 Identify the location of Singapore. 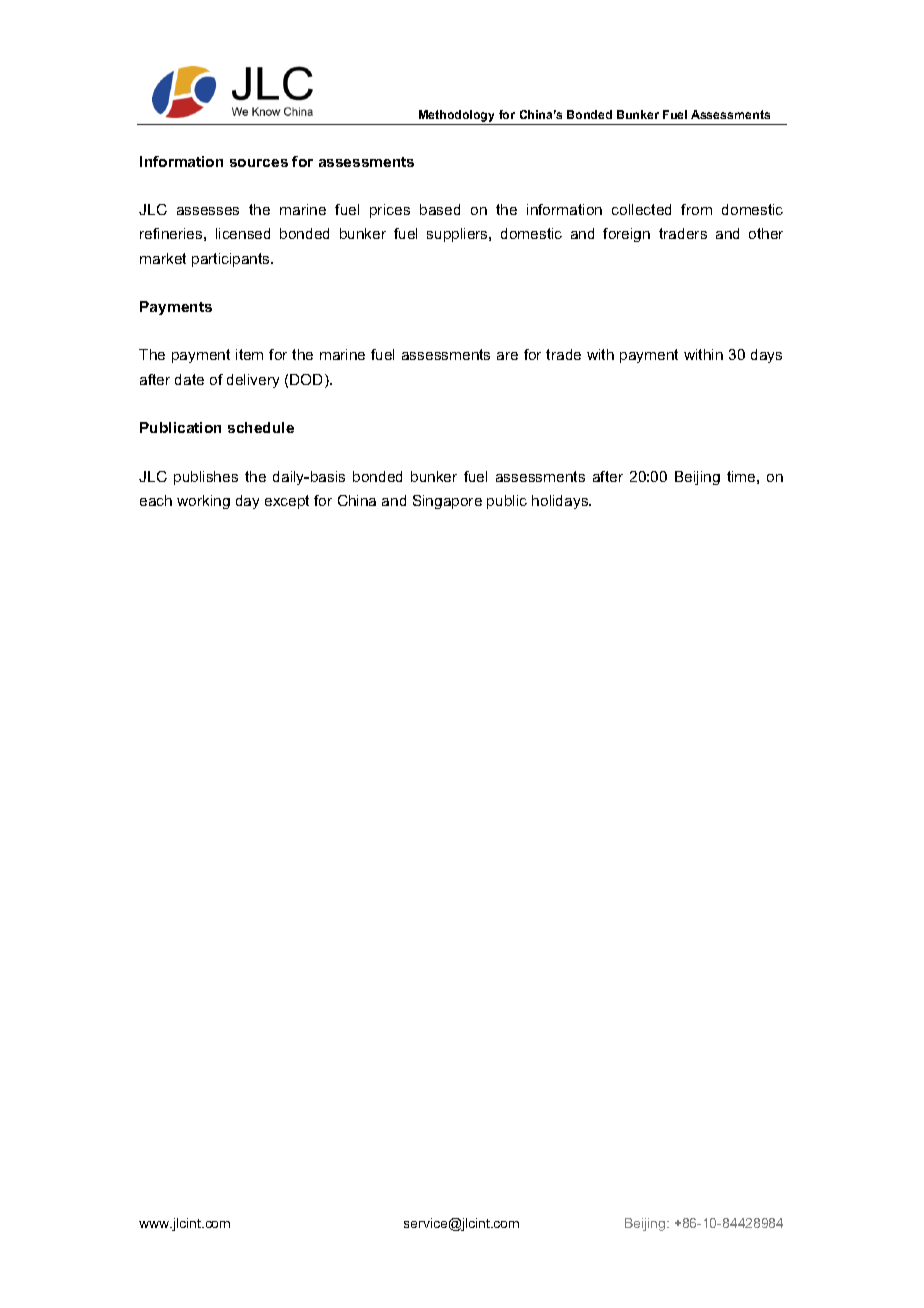
(447, 502).
